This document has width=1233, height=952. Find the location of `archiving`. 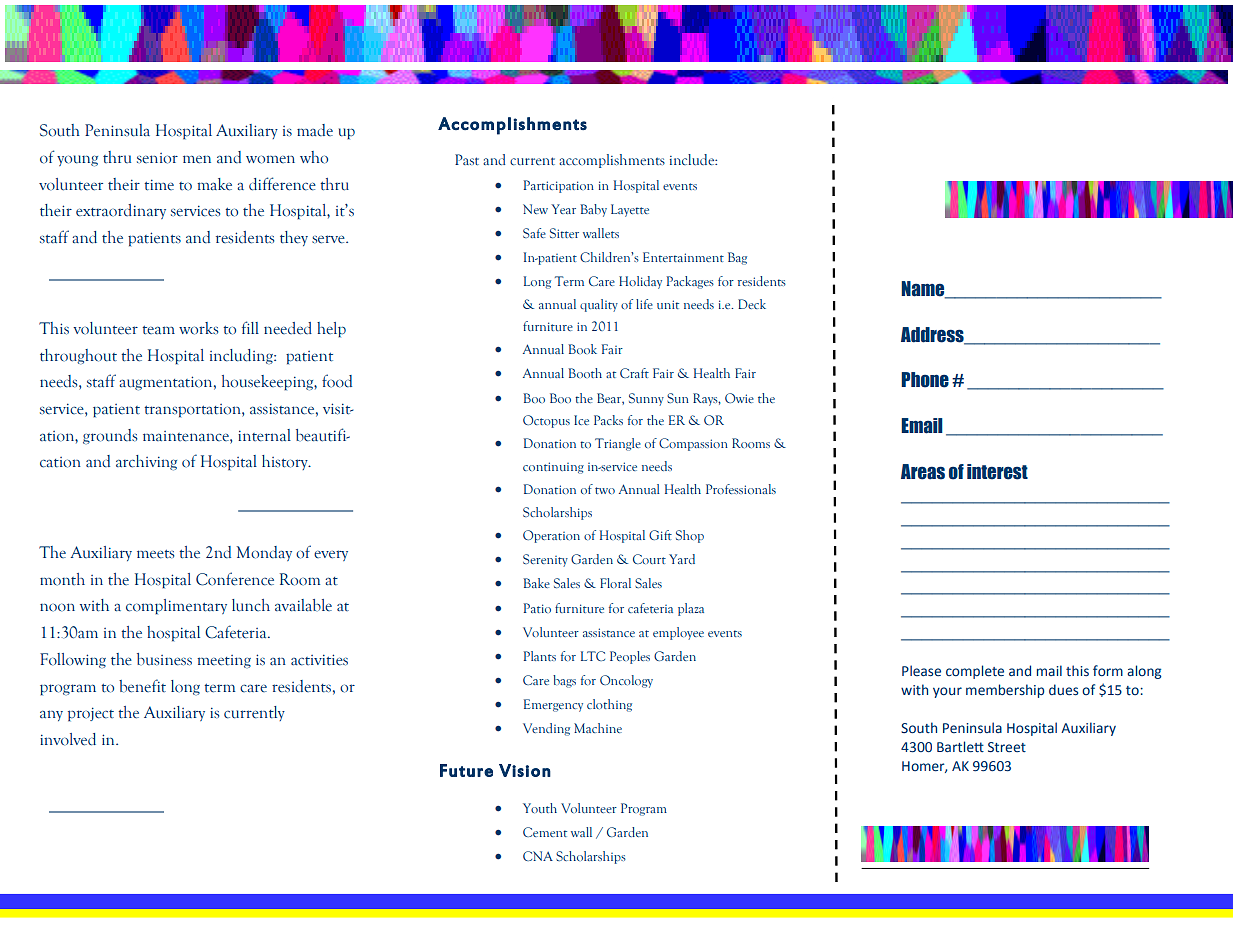

archiving is located at coordinates (146, 462).
